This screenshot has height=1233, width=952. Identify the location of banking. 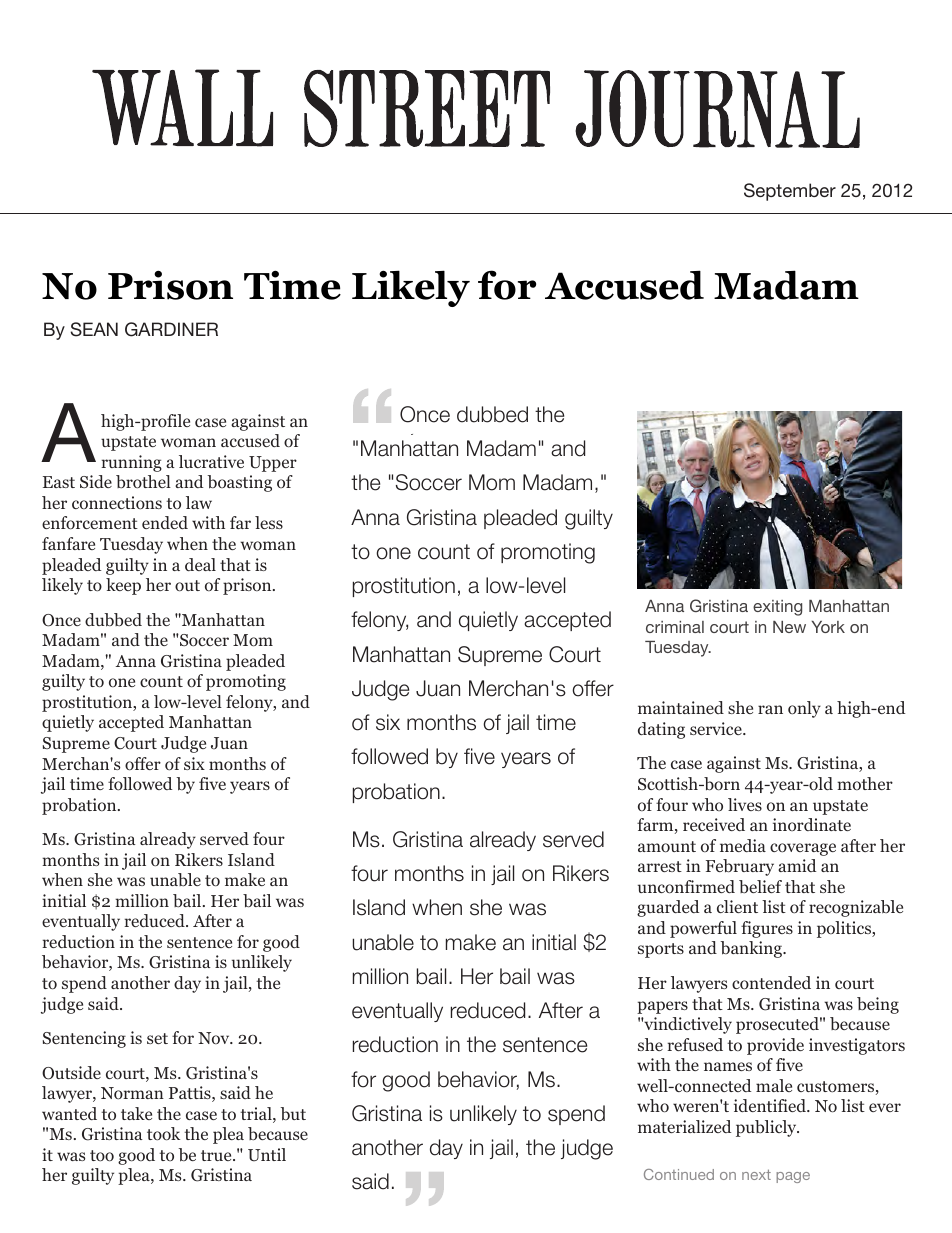
(752, 949).
